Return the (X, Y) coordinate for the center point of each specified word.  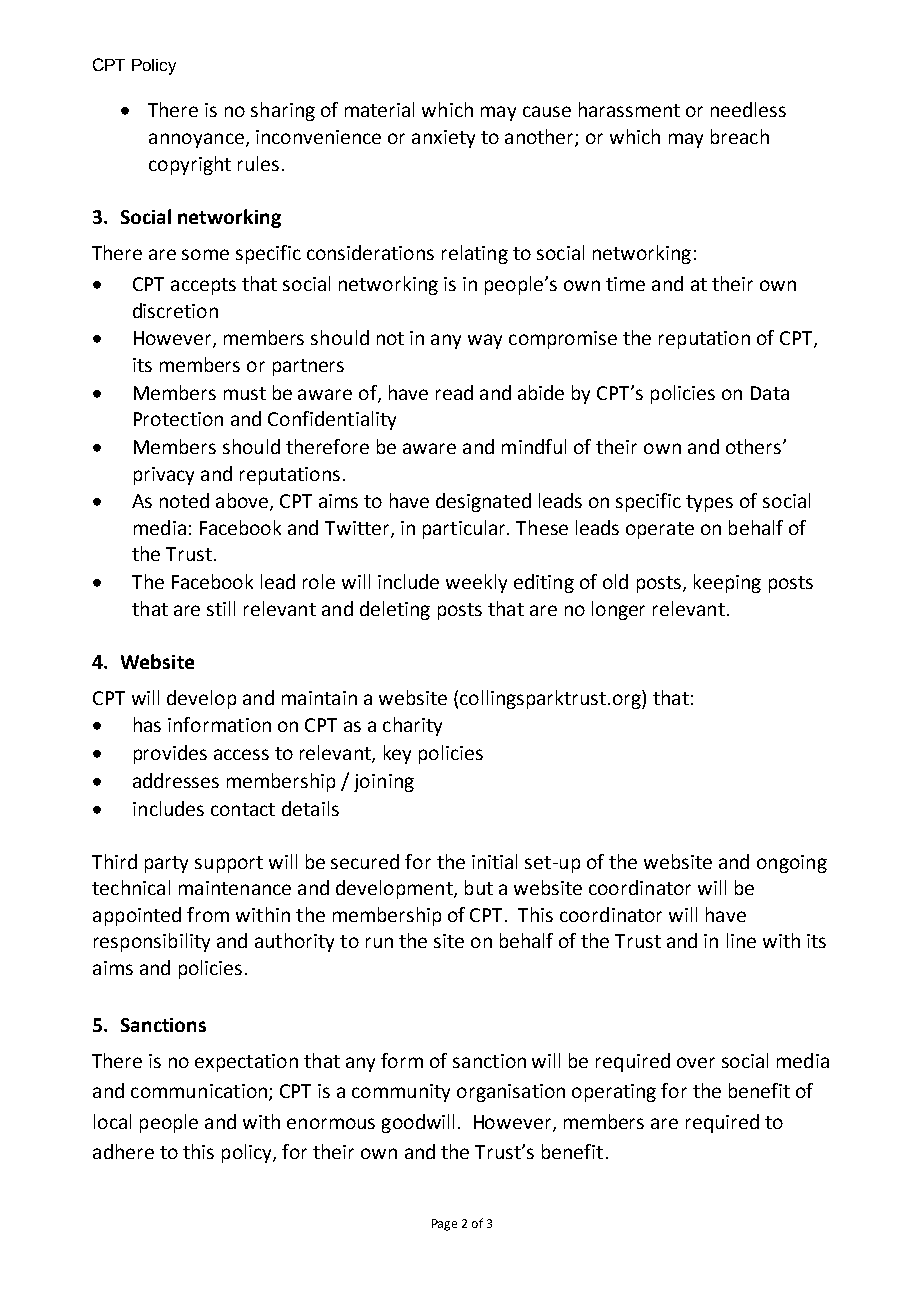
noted (184, 500)
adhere (123, 1151)
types (709, 503)
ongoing (792, 864)
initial (494, 861)
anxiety (443, 139)
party (166, 864)
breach (740, 136)
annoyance (196, 140)
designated (483, 502)
